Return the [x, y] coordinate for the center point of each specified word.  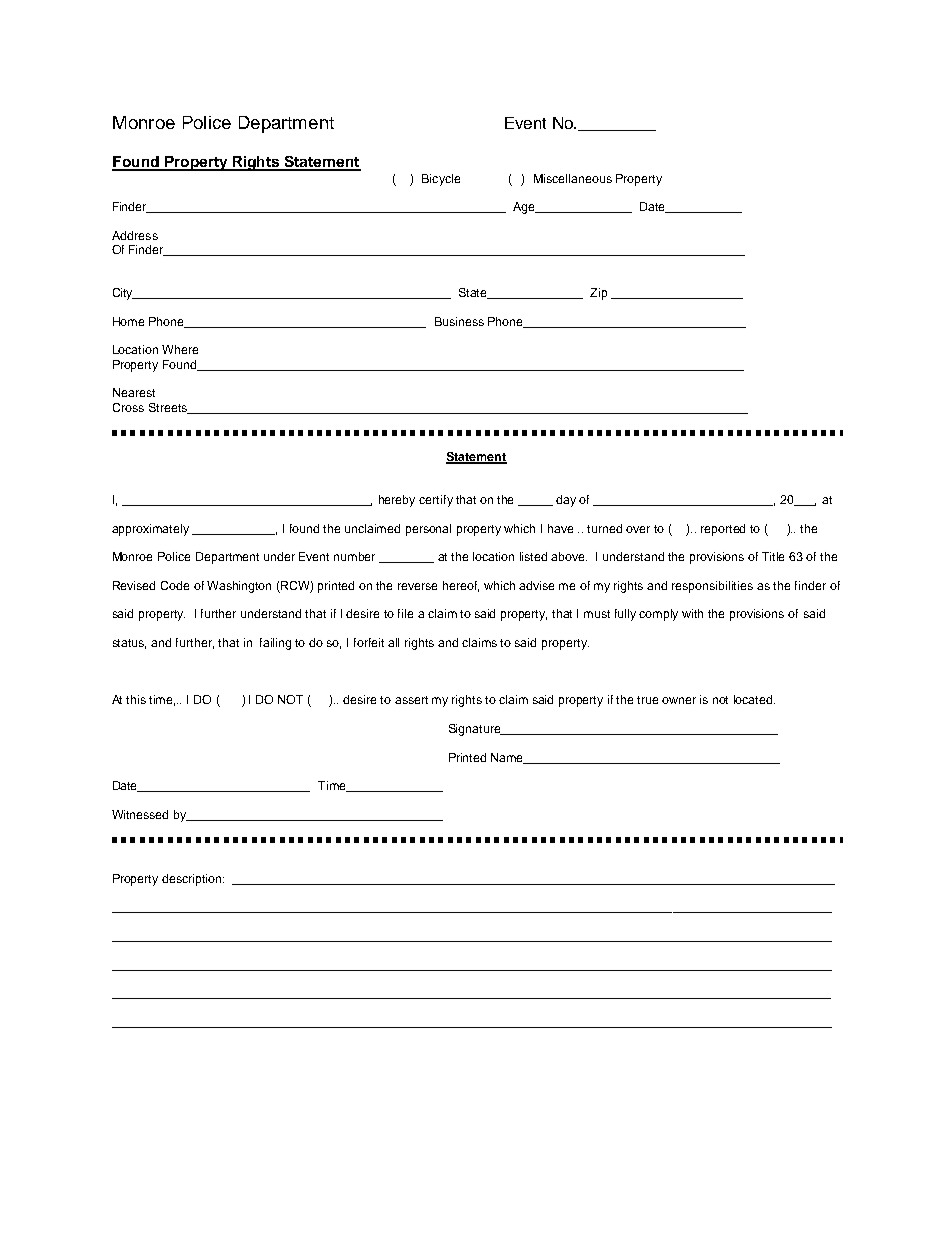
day [566, 501]
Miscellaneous [573, 178]
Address [135, 235]
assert [411, 700]
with [692, 613]
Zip [598, 294]
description [193, 880]
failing [275, 644]
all [393, 642]
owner [679, 700]
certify [436, 501]
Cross [128, 407]
